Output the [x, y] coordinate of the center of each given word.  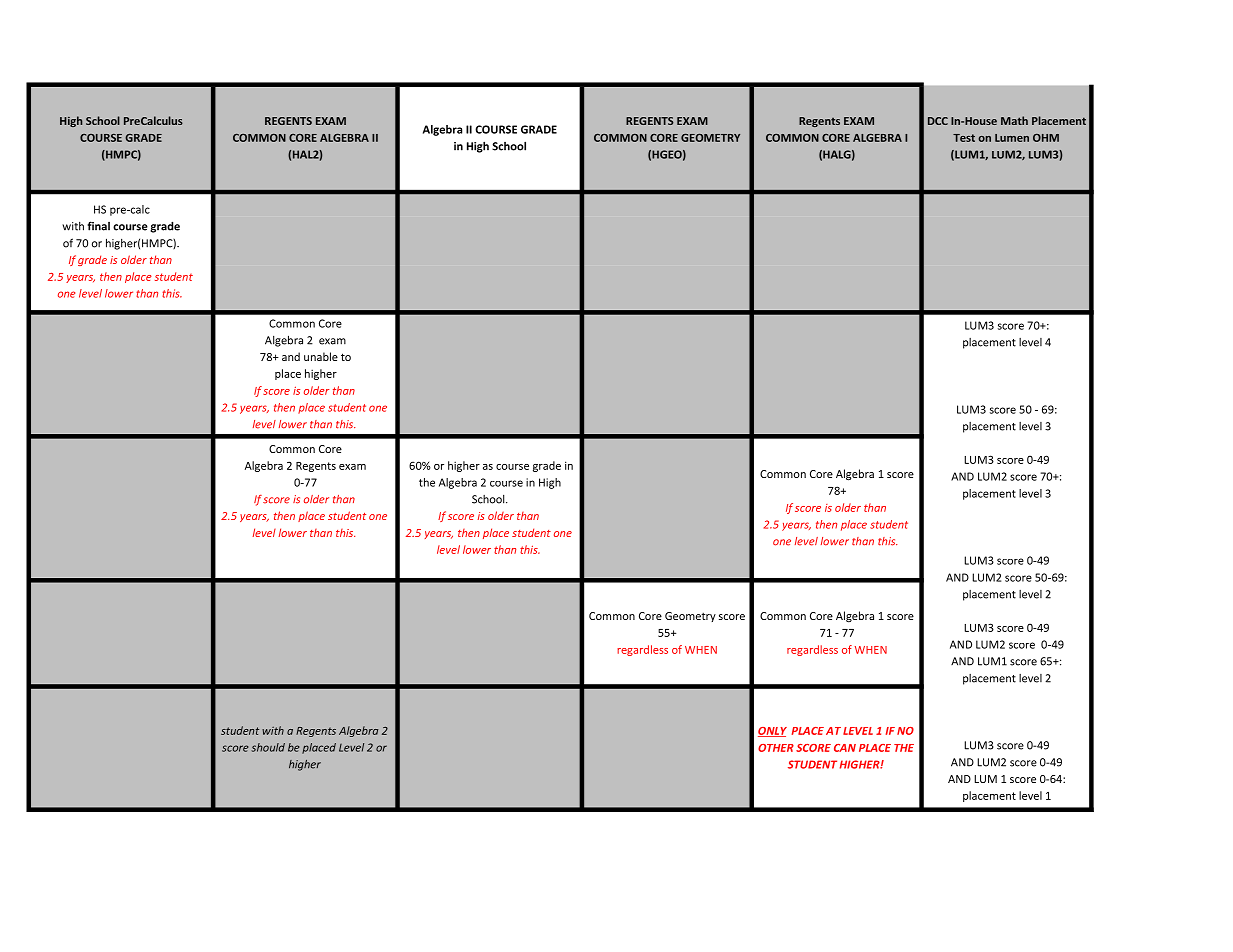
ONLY [772, 732]
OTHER [776, 748]
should [268, 747]
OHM [1046, 138]
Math [1014, 120]
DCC [938, 121]
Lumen [1012, 138]
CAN [845, 748]
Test [964, 138]
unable [321, 356]
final [99, 226]
